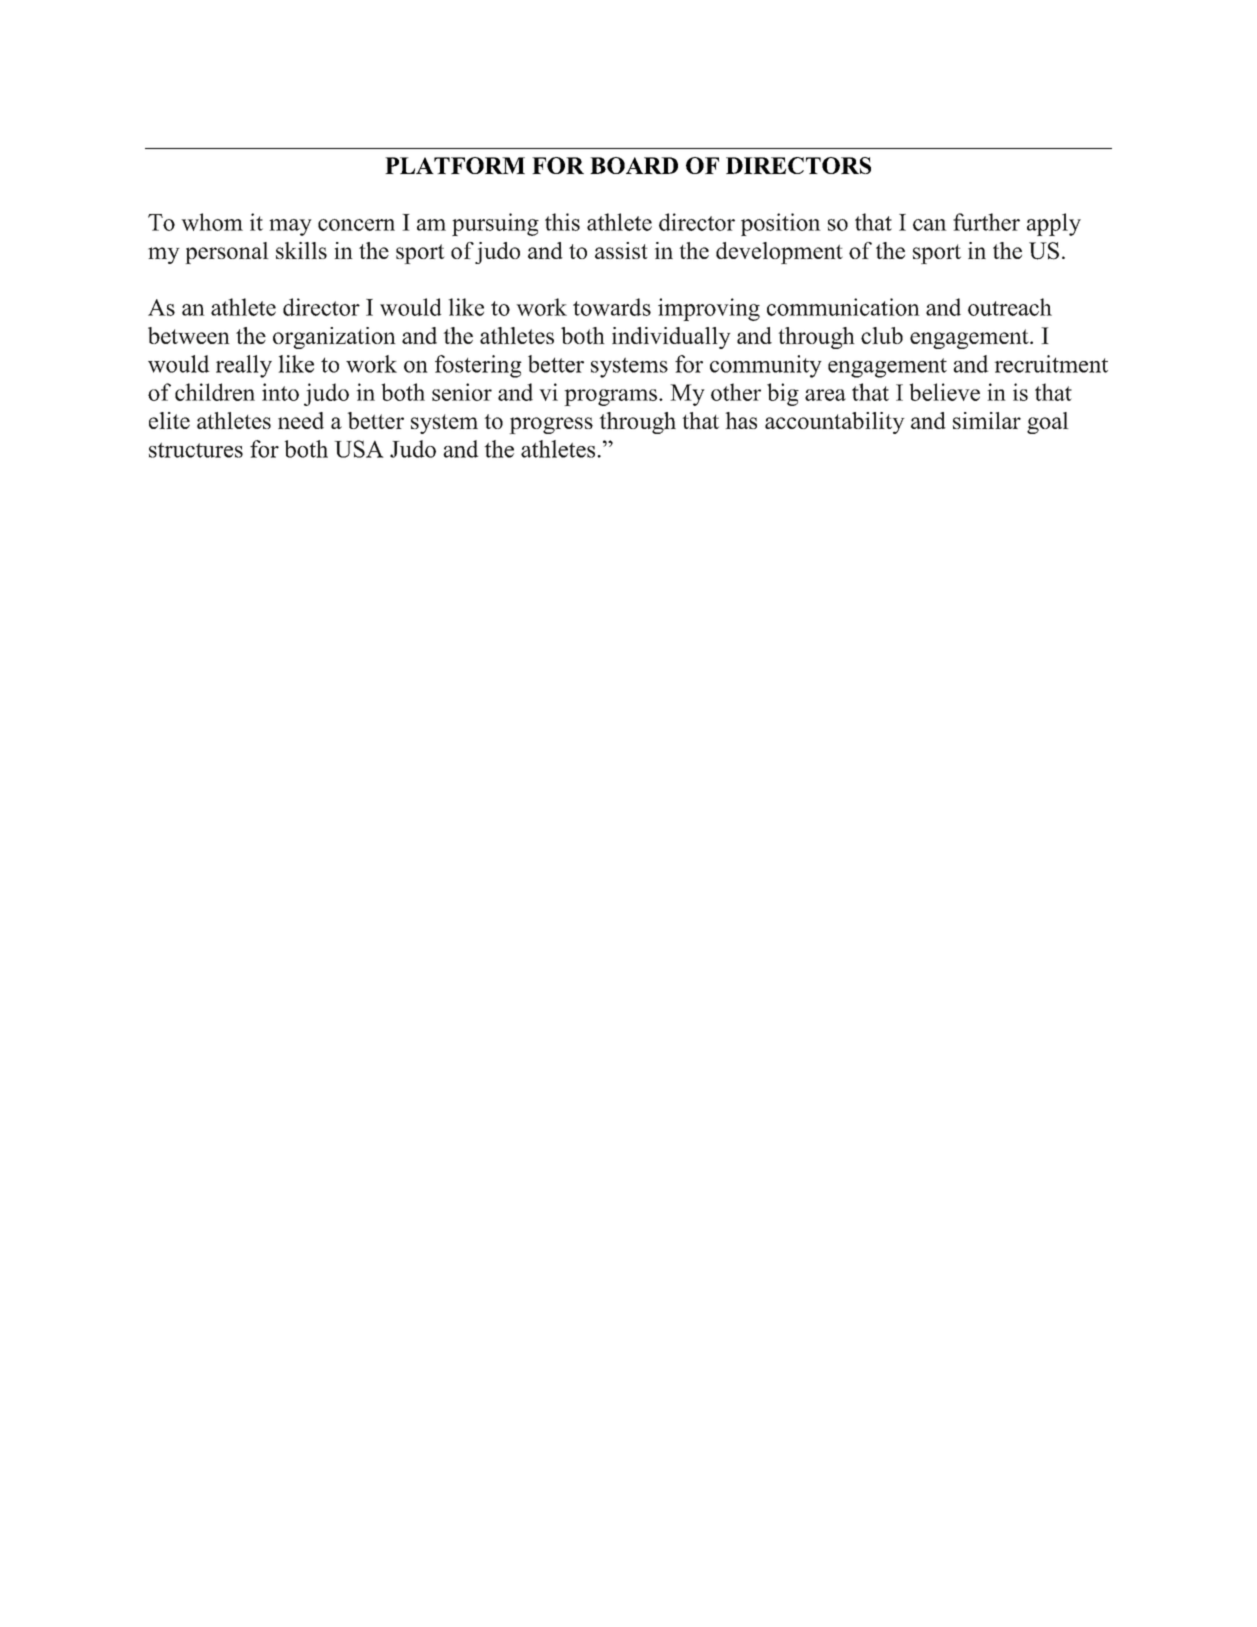 This screenshot has height=1627, width=1257. I want to click on USA, so click(359, 449).
